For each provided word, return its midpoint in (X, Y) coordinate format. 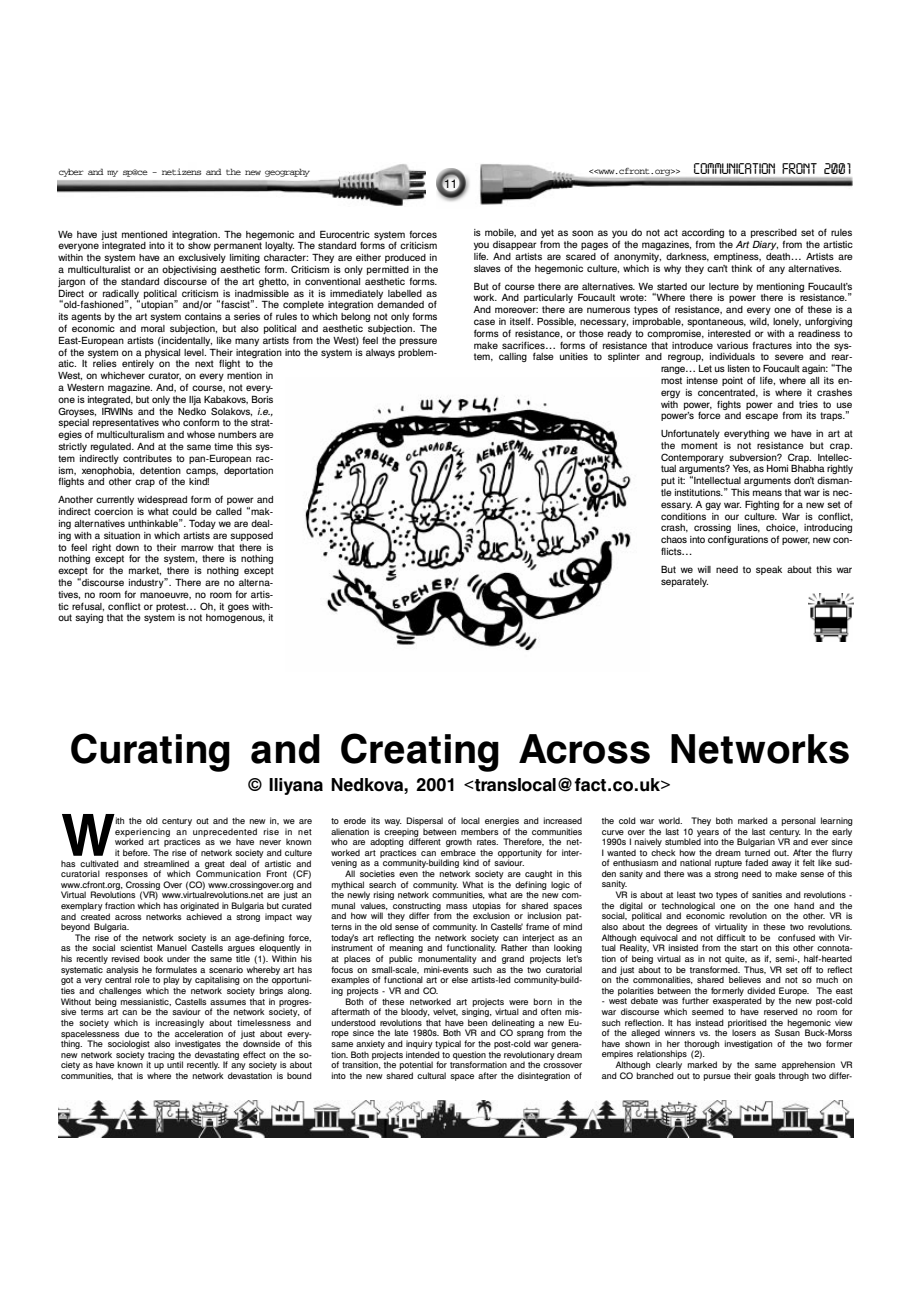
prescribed (774, 235)
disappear (515, 245)
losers (744, 1032)
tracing (161, 1056)
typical (448, 1044)
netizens (181, 171)
